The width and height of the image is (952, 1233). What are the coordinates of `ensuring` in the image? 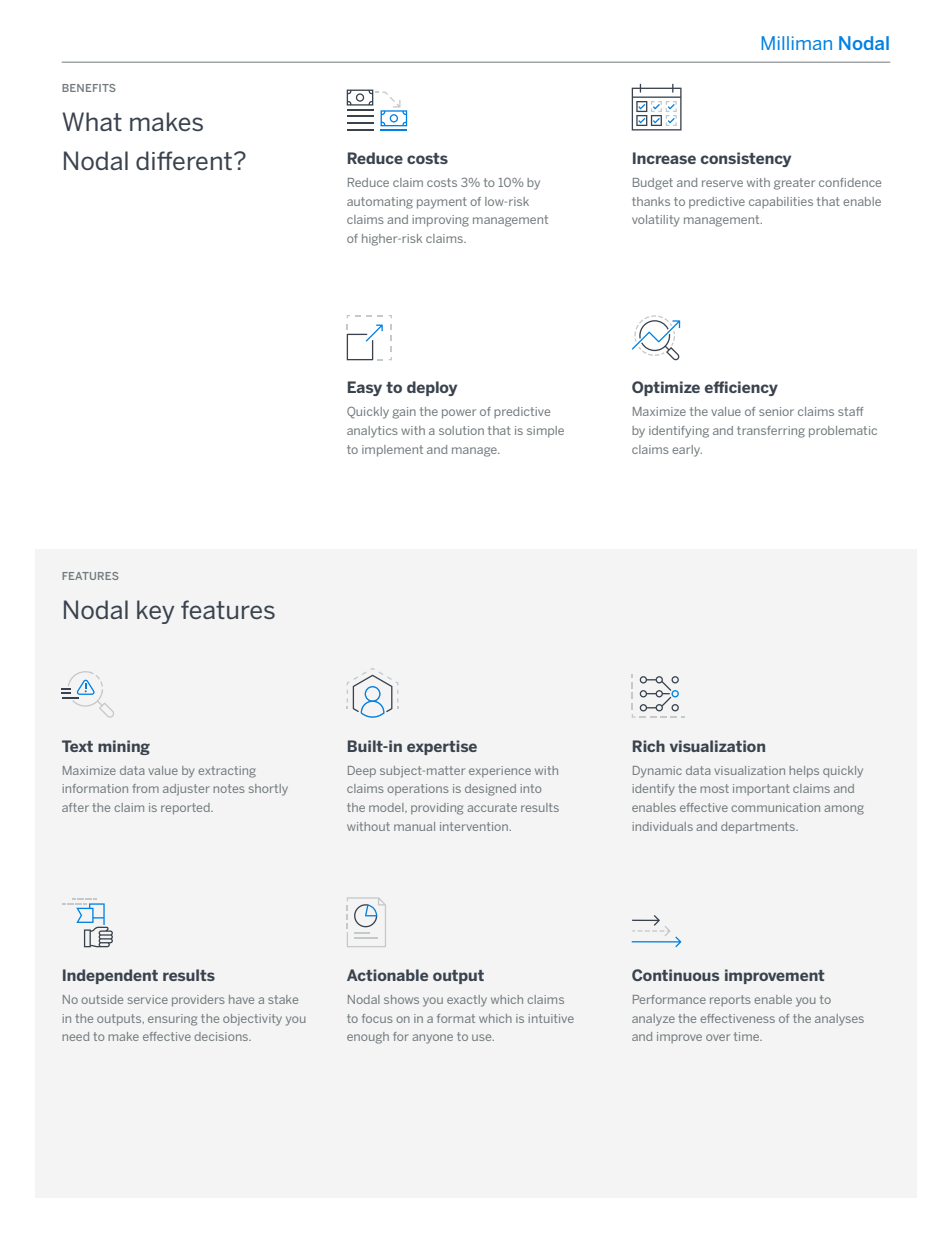 It's located at (172, 1020).
